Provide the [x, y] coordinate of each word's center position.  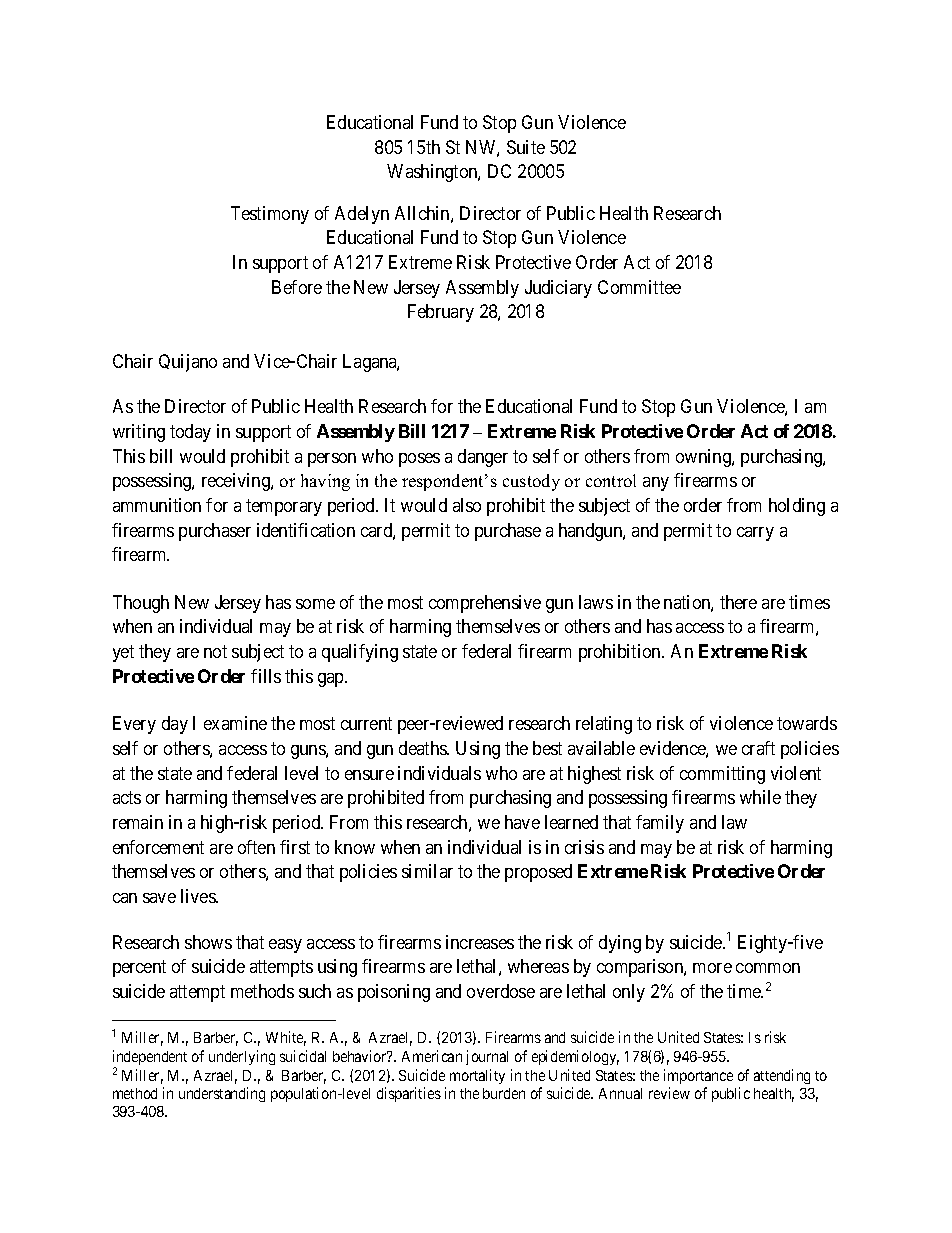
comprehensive [485, 604]
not [215, 651]
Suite [526, 147]
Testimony [270, 215]
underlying [242, 1057]
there [738, 602]
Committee [639, 287]
